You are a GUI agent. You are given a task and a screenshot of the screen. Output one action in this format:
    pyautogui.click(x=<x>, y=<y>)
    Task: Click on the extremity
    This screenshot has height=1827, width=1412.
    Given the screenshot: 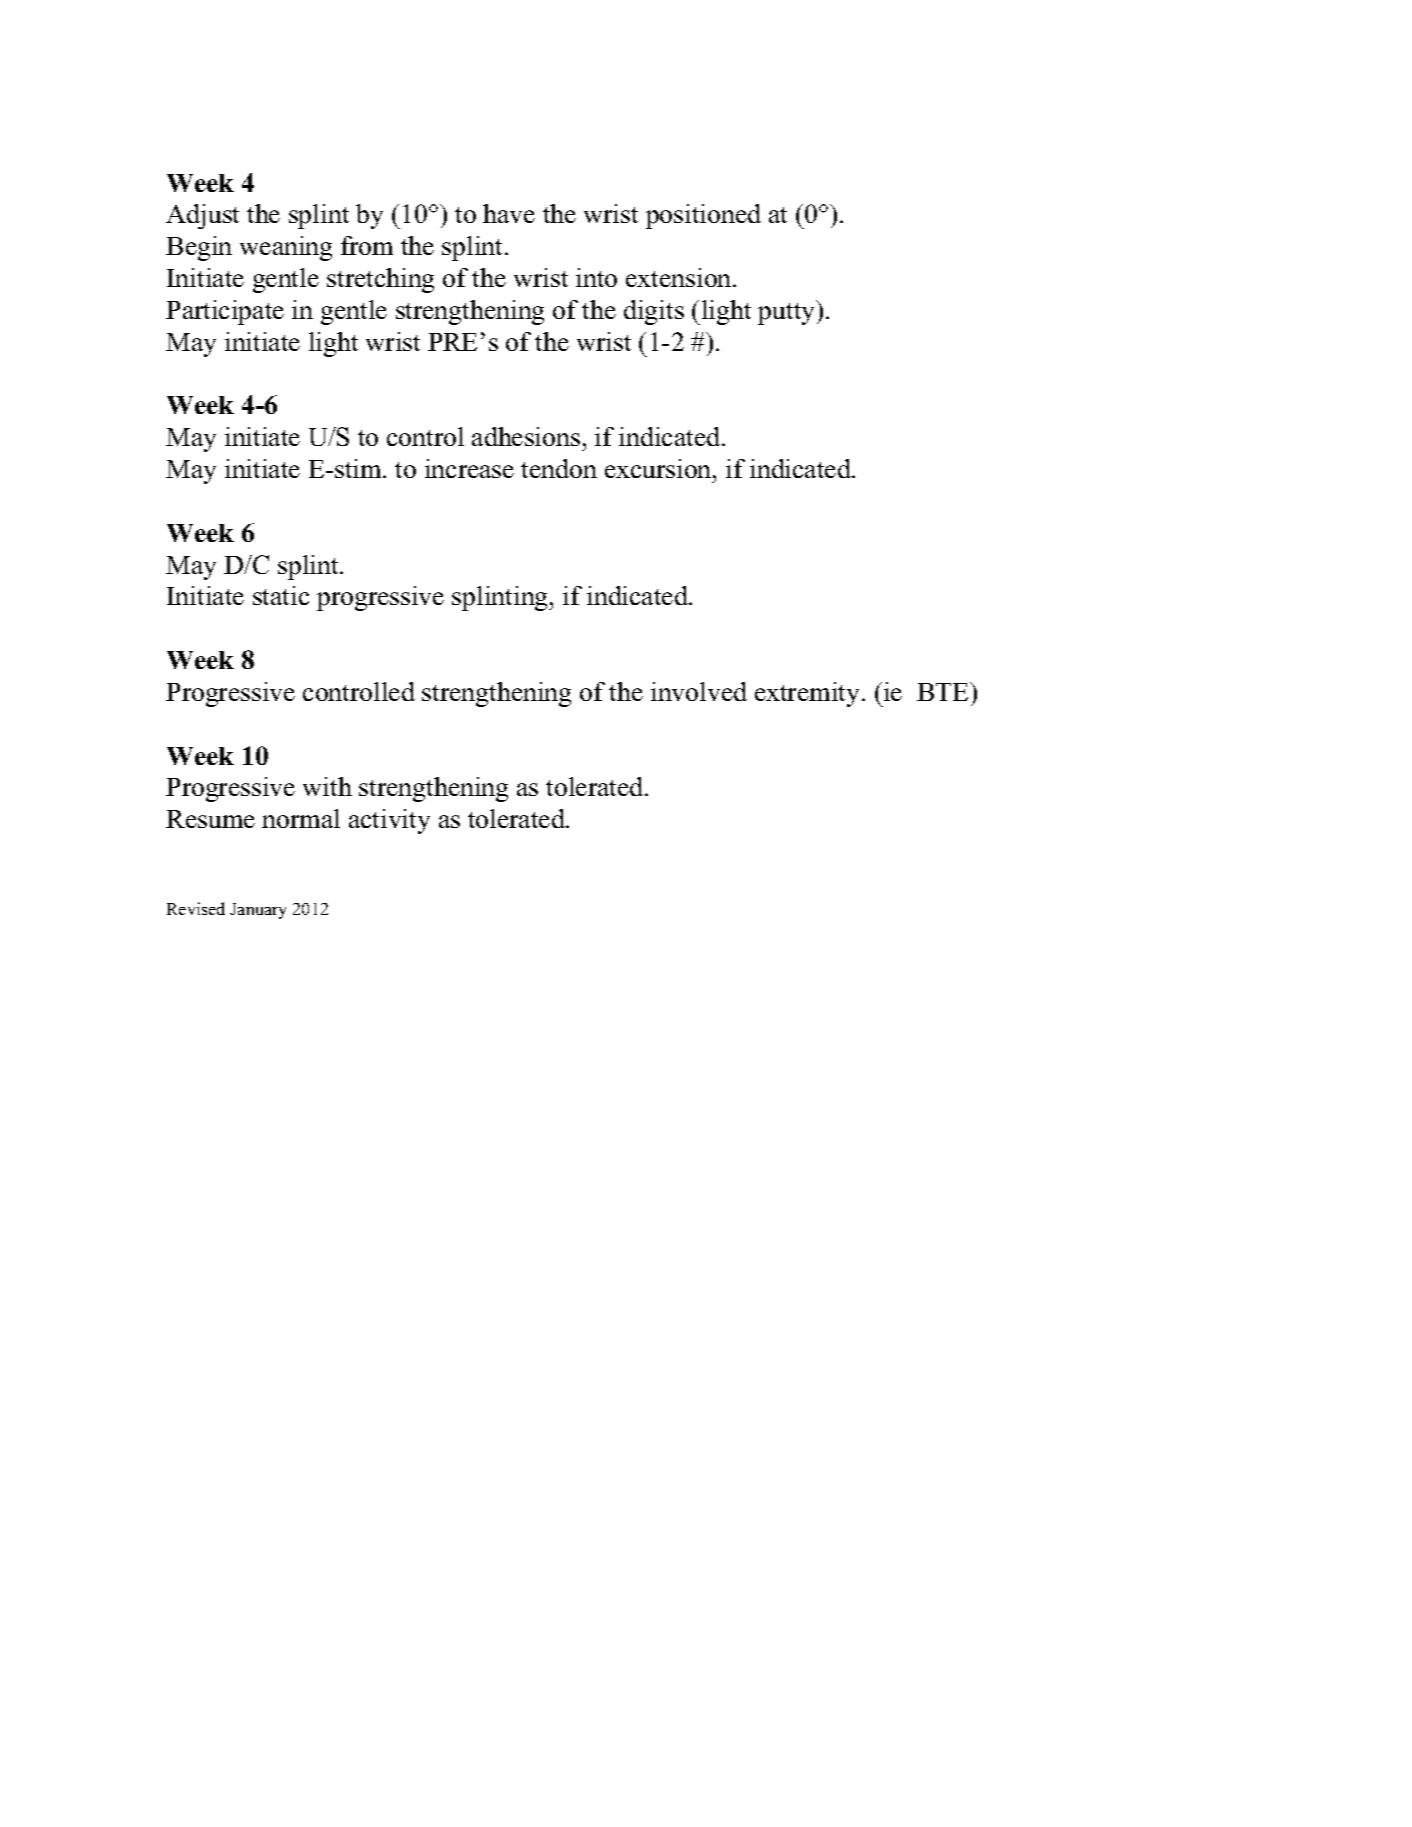 What is the action you would take?
    pyautogui.click(x=809, y=694)
